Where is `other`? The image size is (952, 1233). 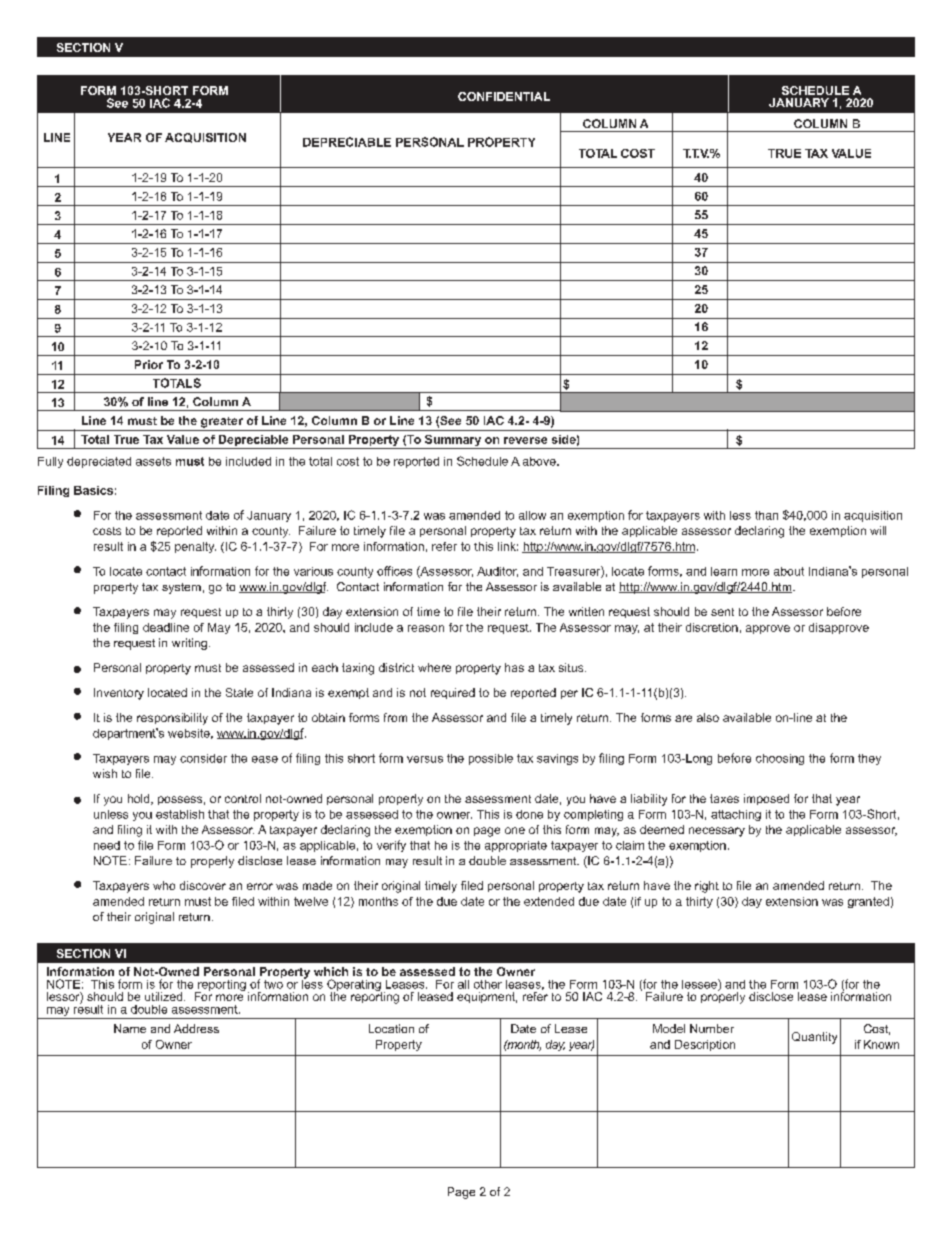
other is located at coordinates (488, 984).
